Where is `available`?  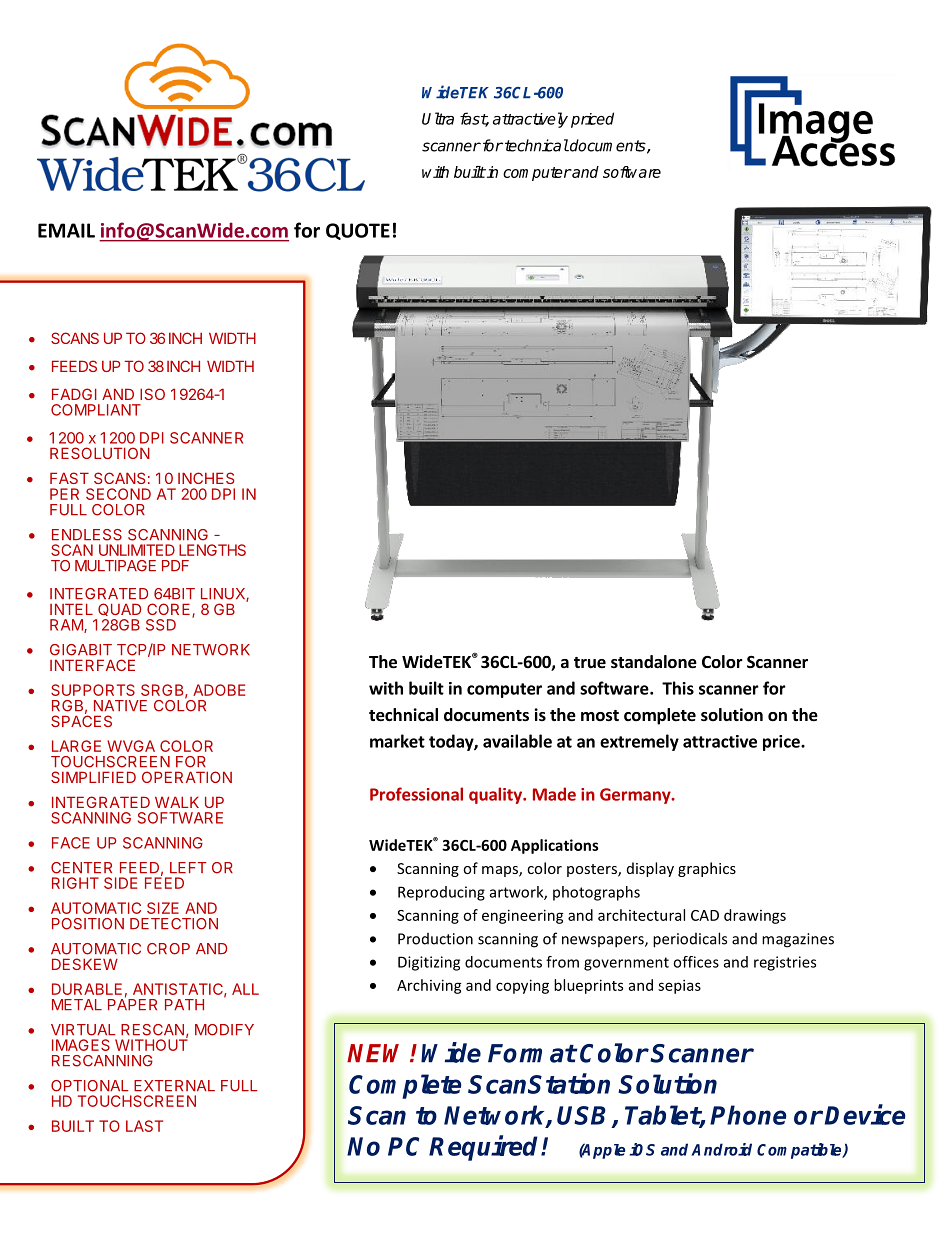
available is located at coordinates (517, 741).
